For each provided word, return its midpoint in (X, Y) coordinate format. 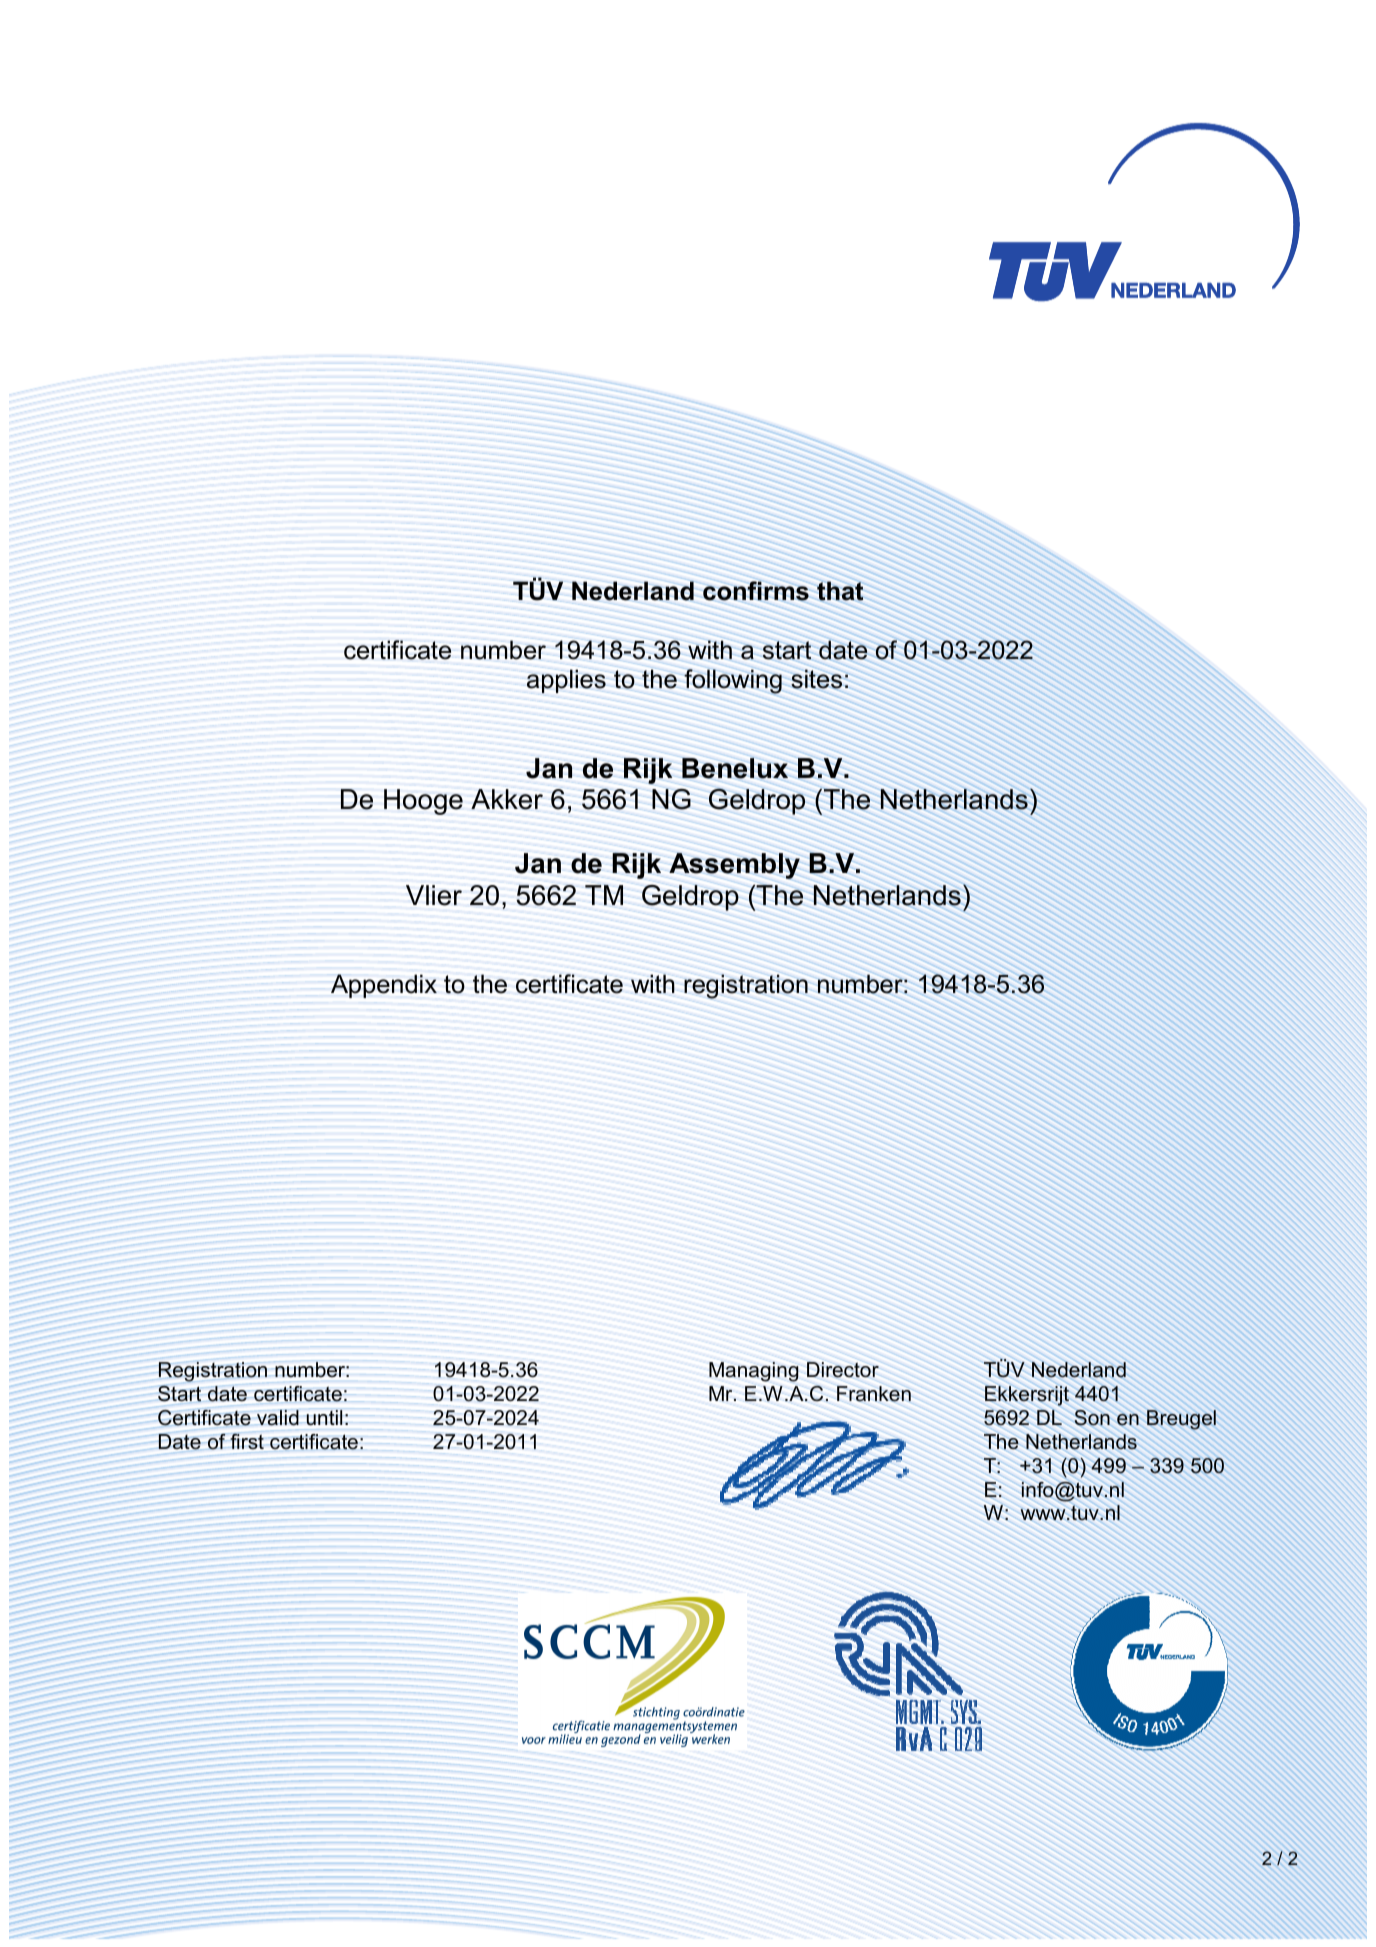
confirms (756, 591)
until (324, 1418)
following (733, 681)
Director (843, 1370)
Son (1092, 1418)
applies (566, 681)
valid (278, 1417)
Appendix (384, 986)
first (247, 1441)
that (840, 591)
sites (816, 679)
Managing (754, 1372)
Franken (874, 1394)
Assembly (734, 866)
